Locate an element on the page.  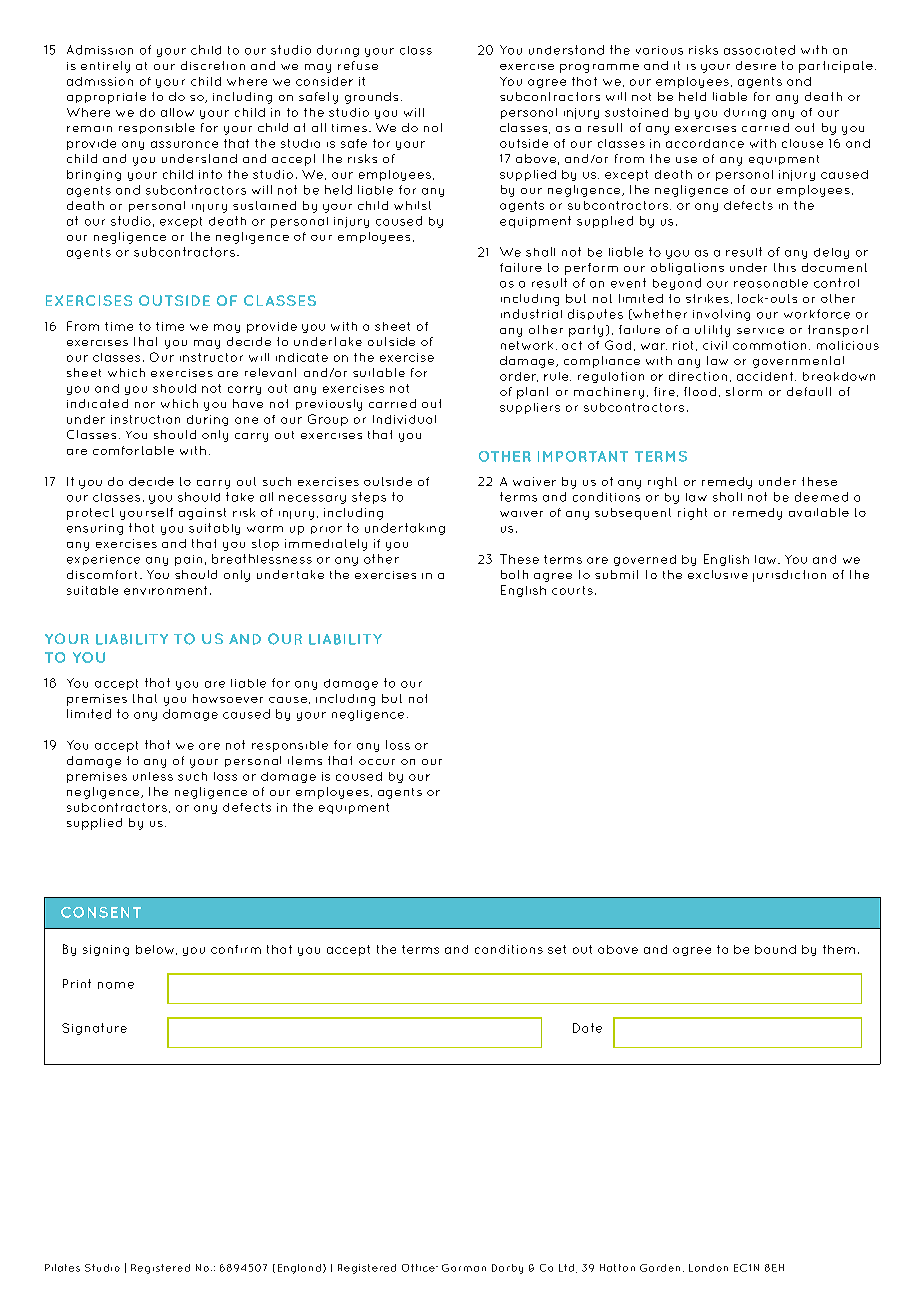
occur is located at coordinates (377, 762).
